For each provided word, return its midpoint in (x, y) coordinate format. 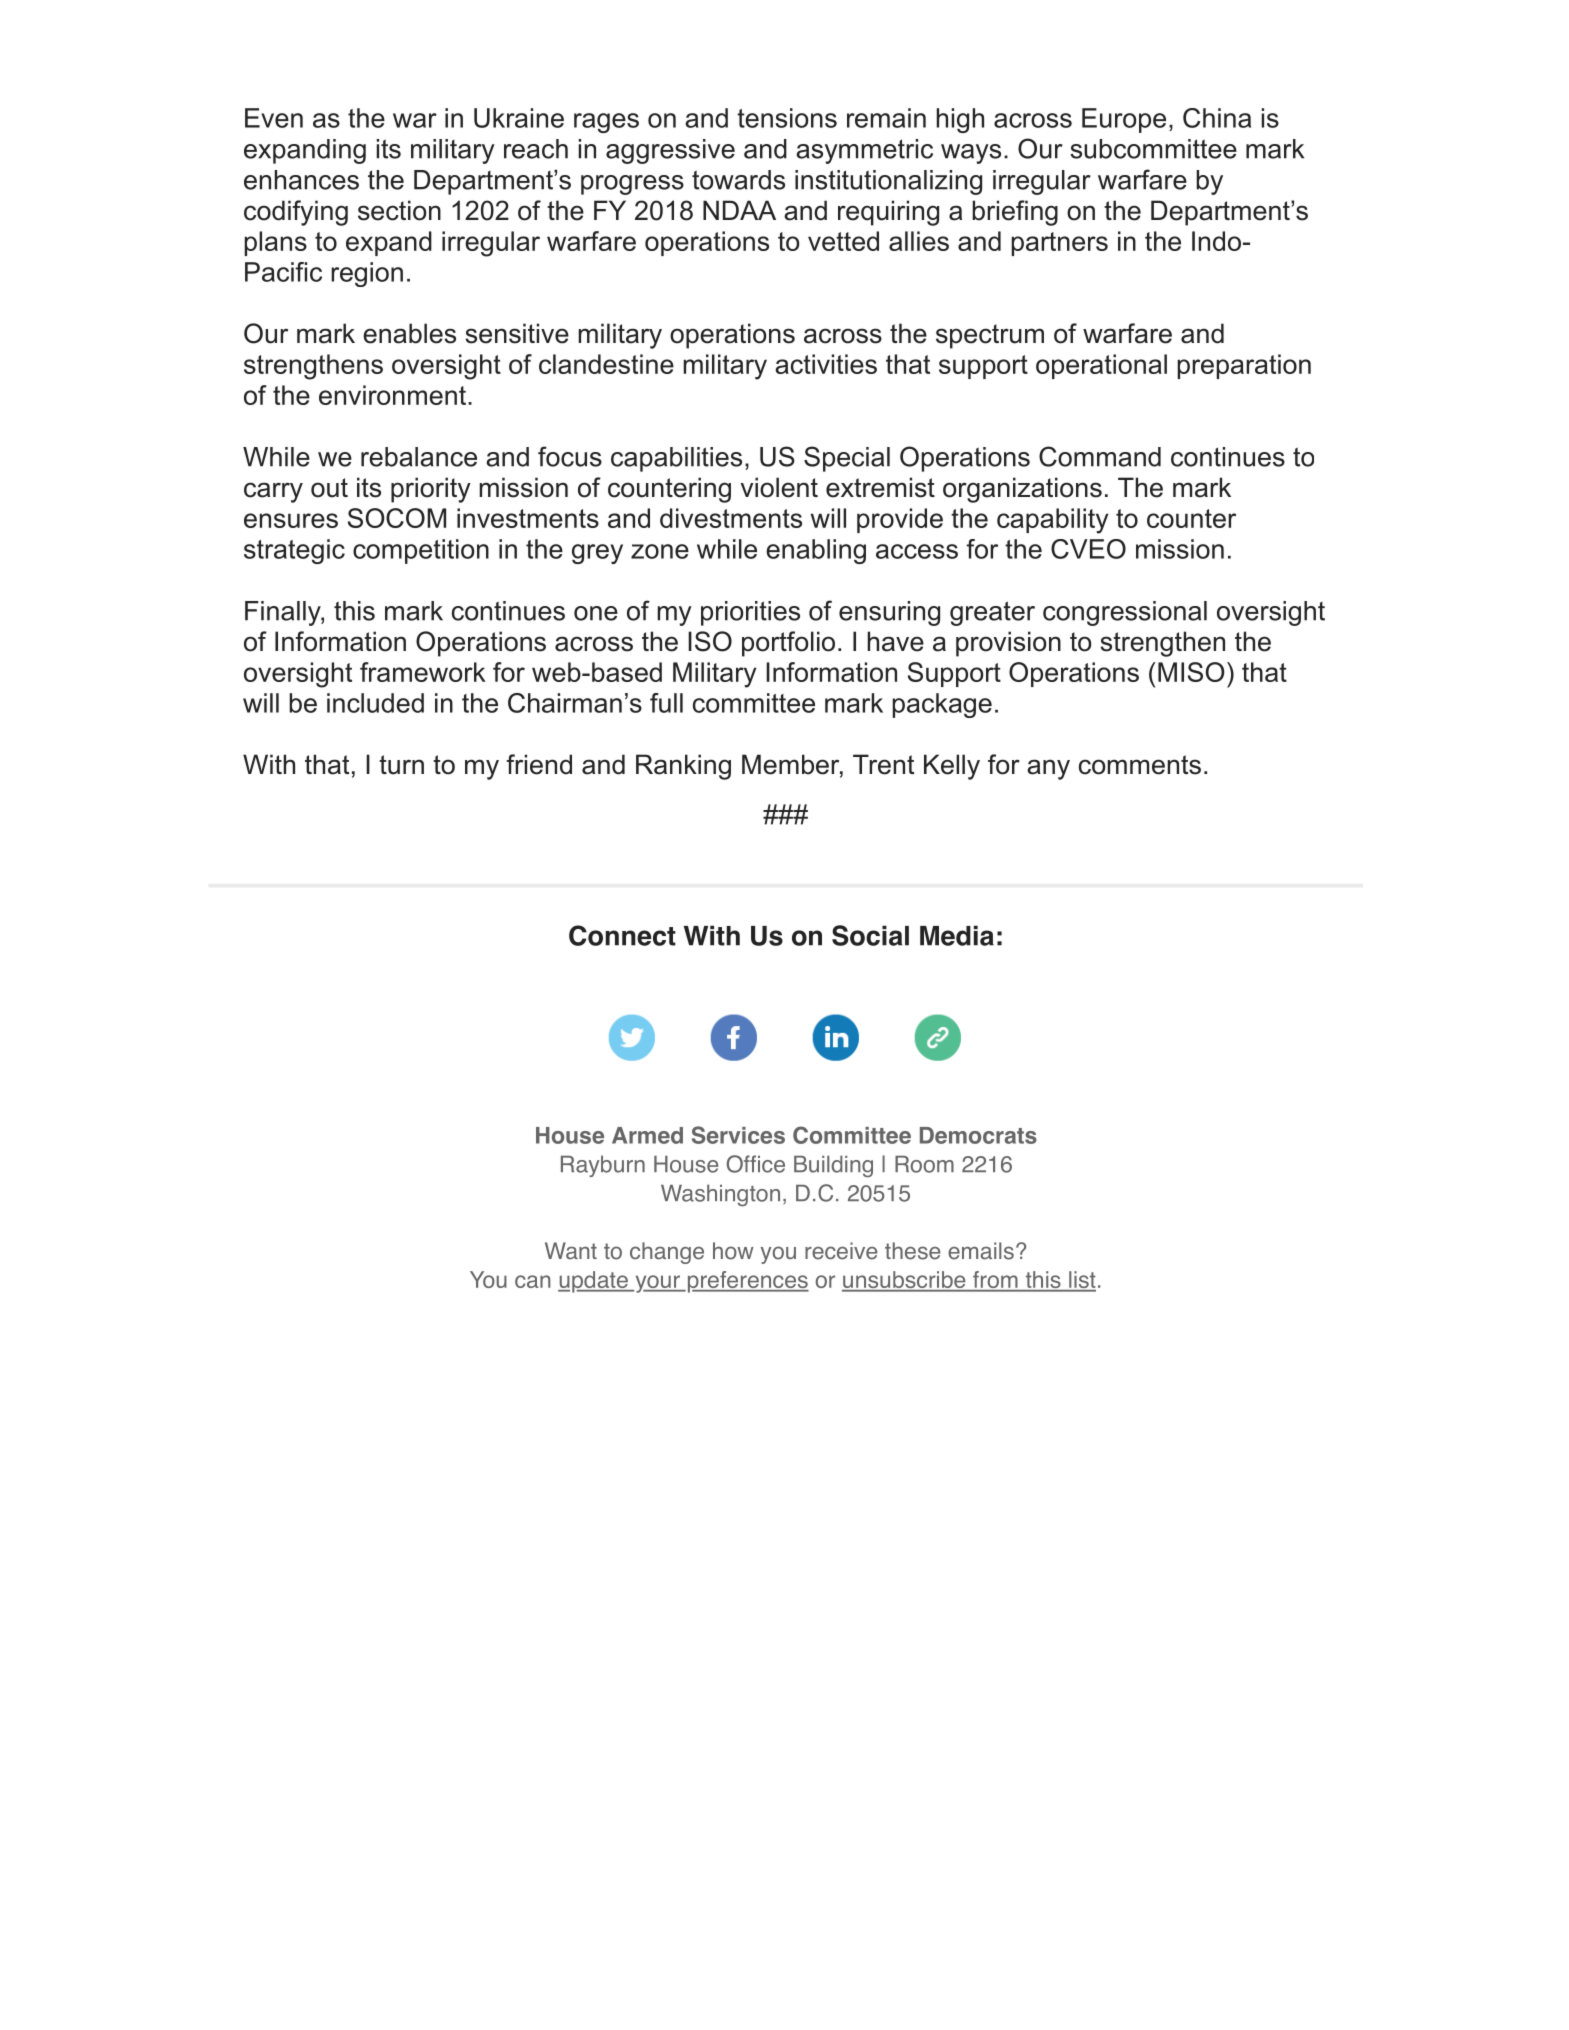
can (533, 1281)
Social (870, 935)
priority (431, 490)
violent (779, 487)
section (399, 210)
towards (738, 180)
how (733, 1251)
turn (401, 765)
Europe (1124, 120)
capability (1052, 521)
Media (957, 935)
